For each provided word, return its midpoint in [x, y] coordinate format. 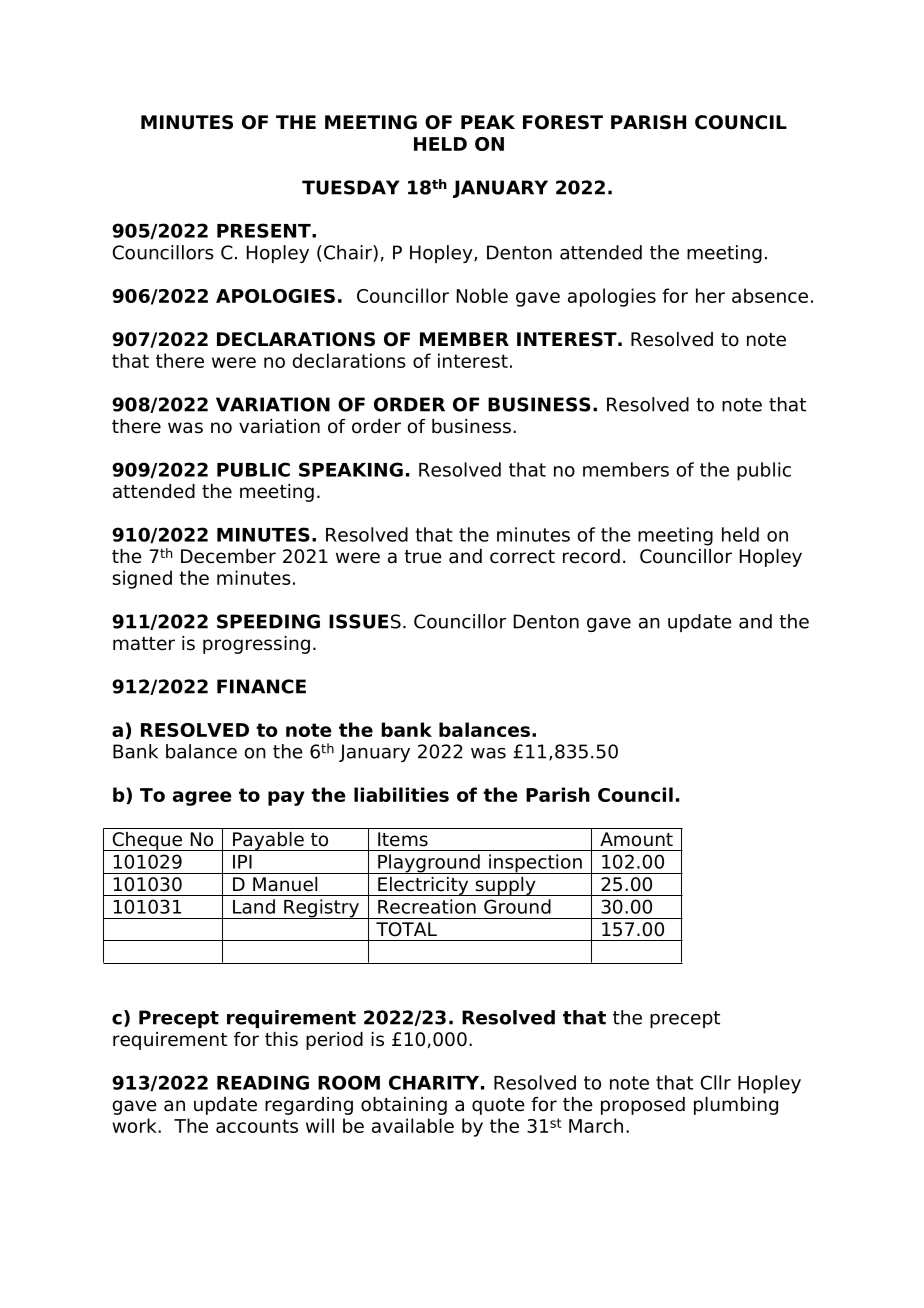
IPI [242, 862]
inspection [535, 864]
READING [263, 1082]
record [591, 556]
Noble [482, 295]
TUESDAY [351, 187]
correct [522, 557]
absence [770, 295]
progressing [256, 645]
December [228, 556]
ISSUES [365, 621]
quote [498, 1106]
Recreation [427, 906]
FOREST [563, 122]
